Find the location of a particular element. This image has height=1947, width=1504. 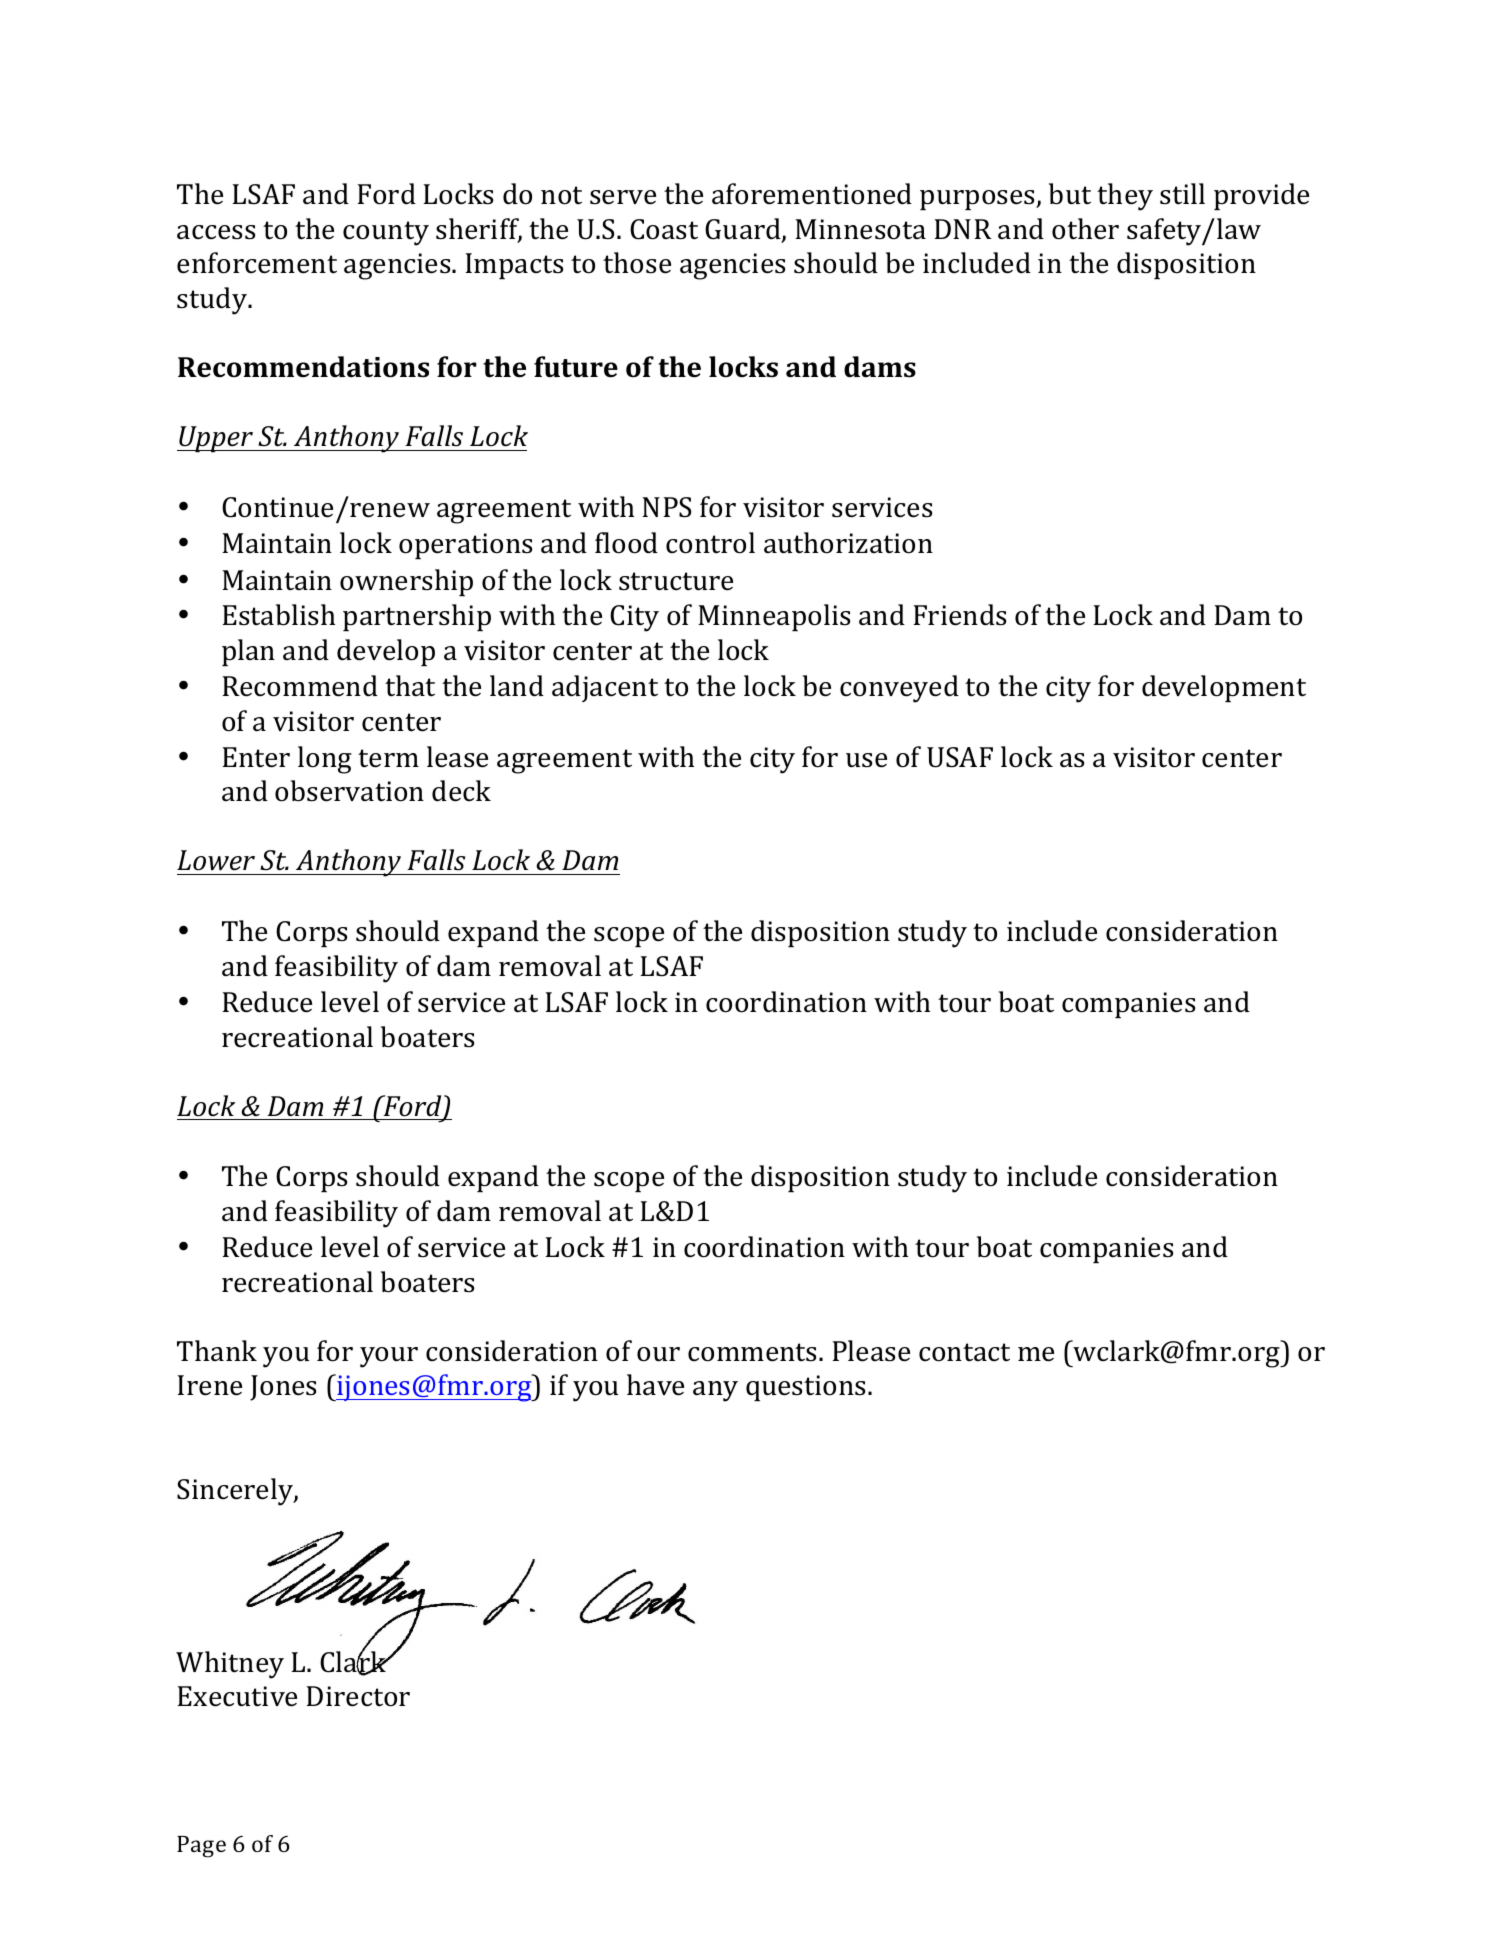

county is located at coordinates (386, 233).
